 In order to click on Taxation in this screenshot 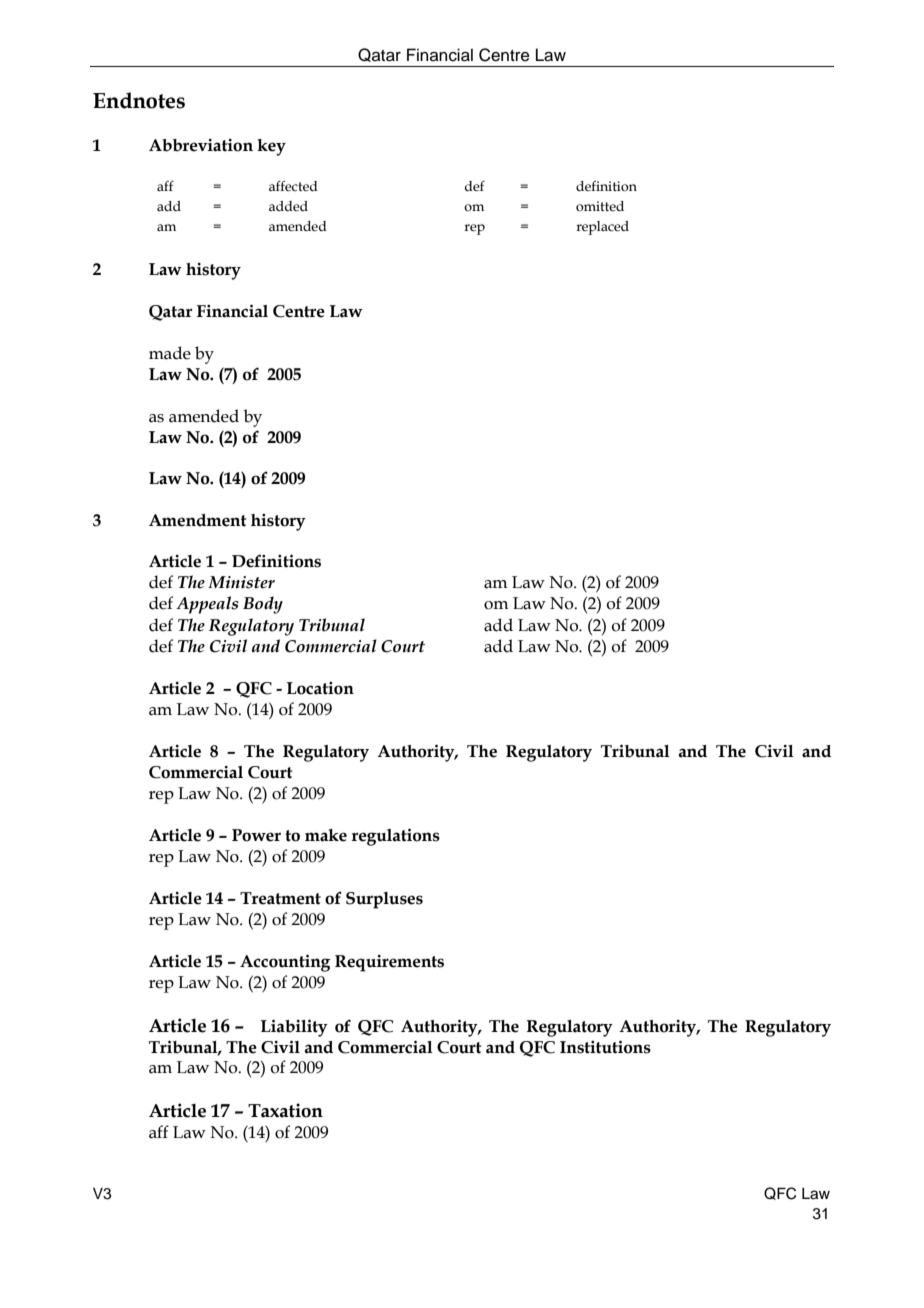, I will do `click(285, 1110)`.
